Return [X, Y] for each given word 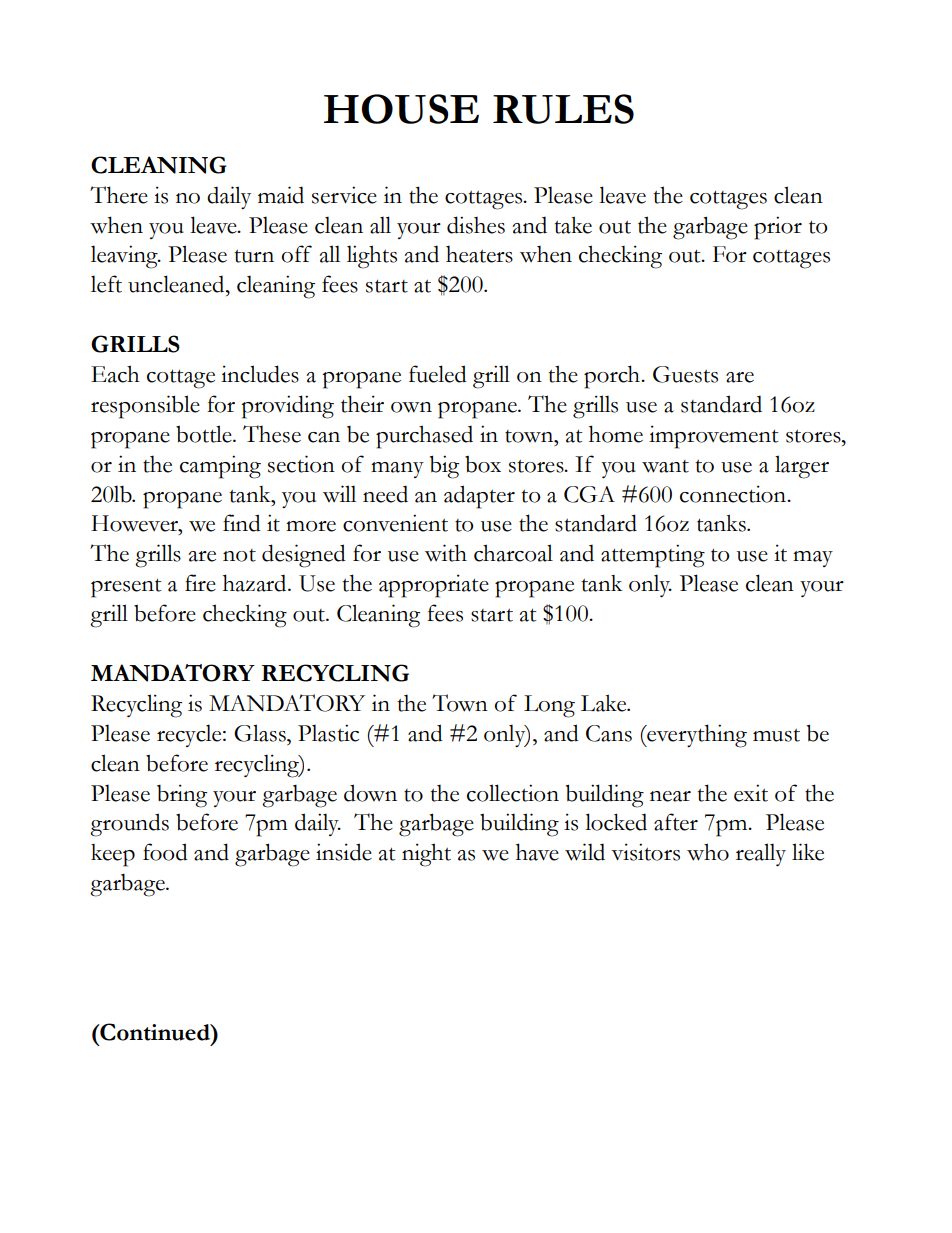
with [446, 553]
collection [513, 793]
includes [260, 374]
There [119, 195]
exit [751, 793]
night [426, 855]
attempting [653, 556]
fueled [438, 374]
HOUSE [401, 109]
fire [200, 583]
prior [778, 228]
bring [182, 796]
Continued [155, 1032]
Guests [685, 374]
